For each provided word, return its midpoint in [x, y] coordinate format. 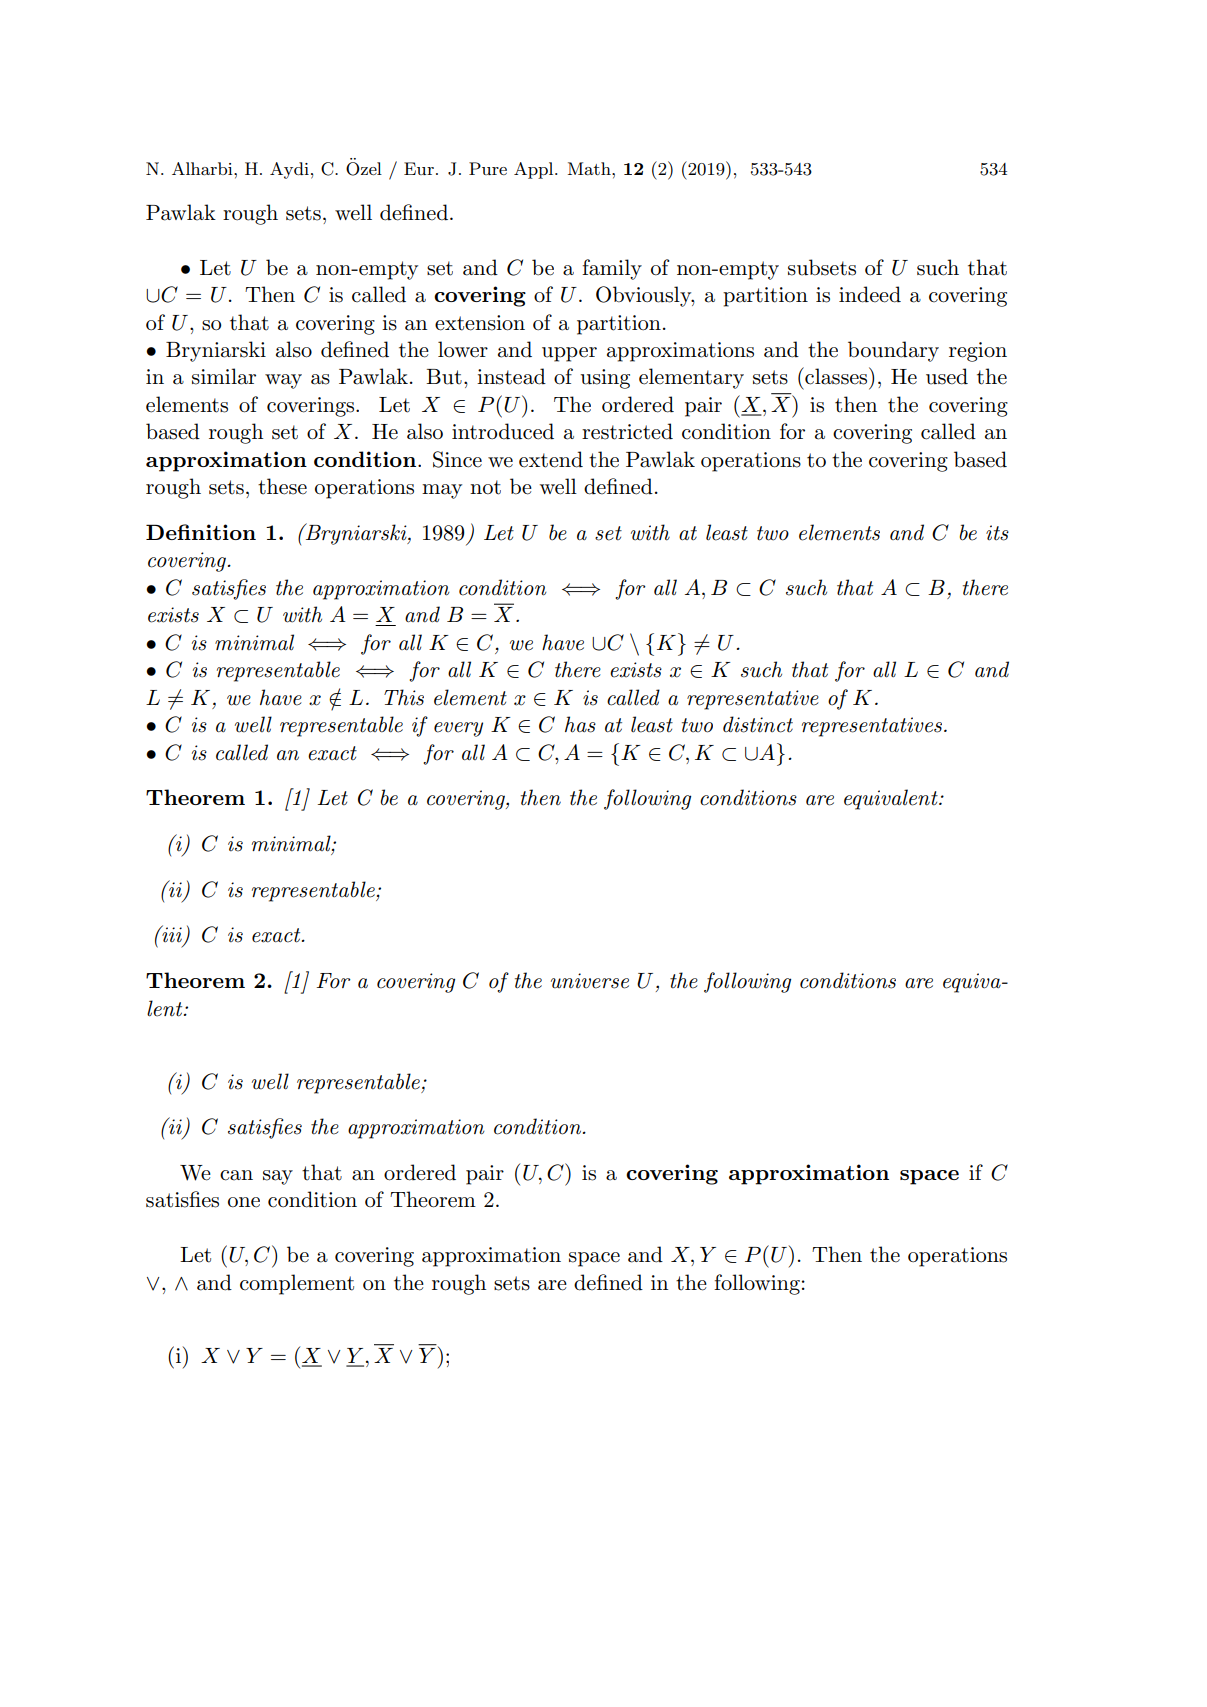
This [404, 697]
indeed [870, 294]
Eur [419, 168]
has [580, 724]
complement [297, 1284]
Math [590, 168]
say [278, 1177]
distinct [758, 724]
